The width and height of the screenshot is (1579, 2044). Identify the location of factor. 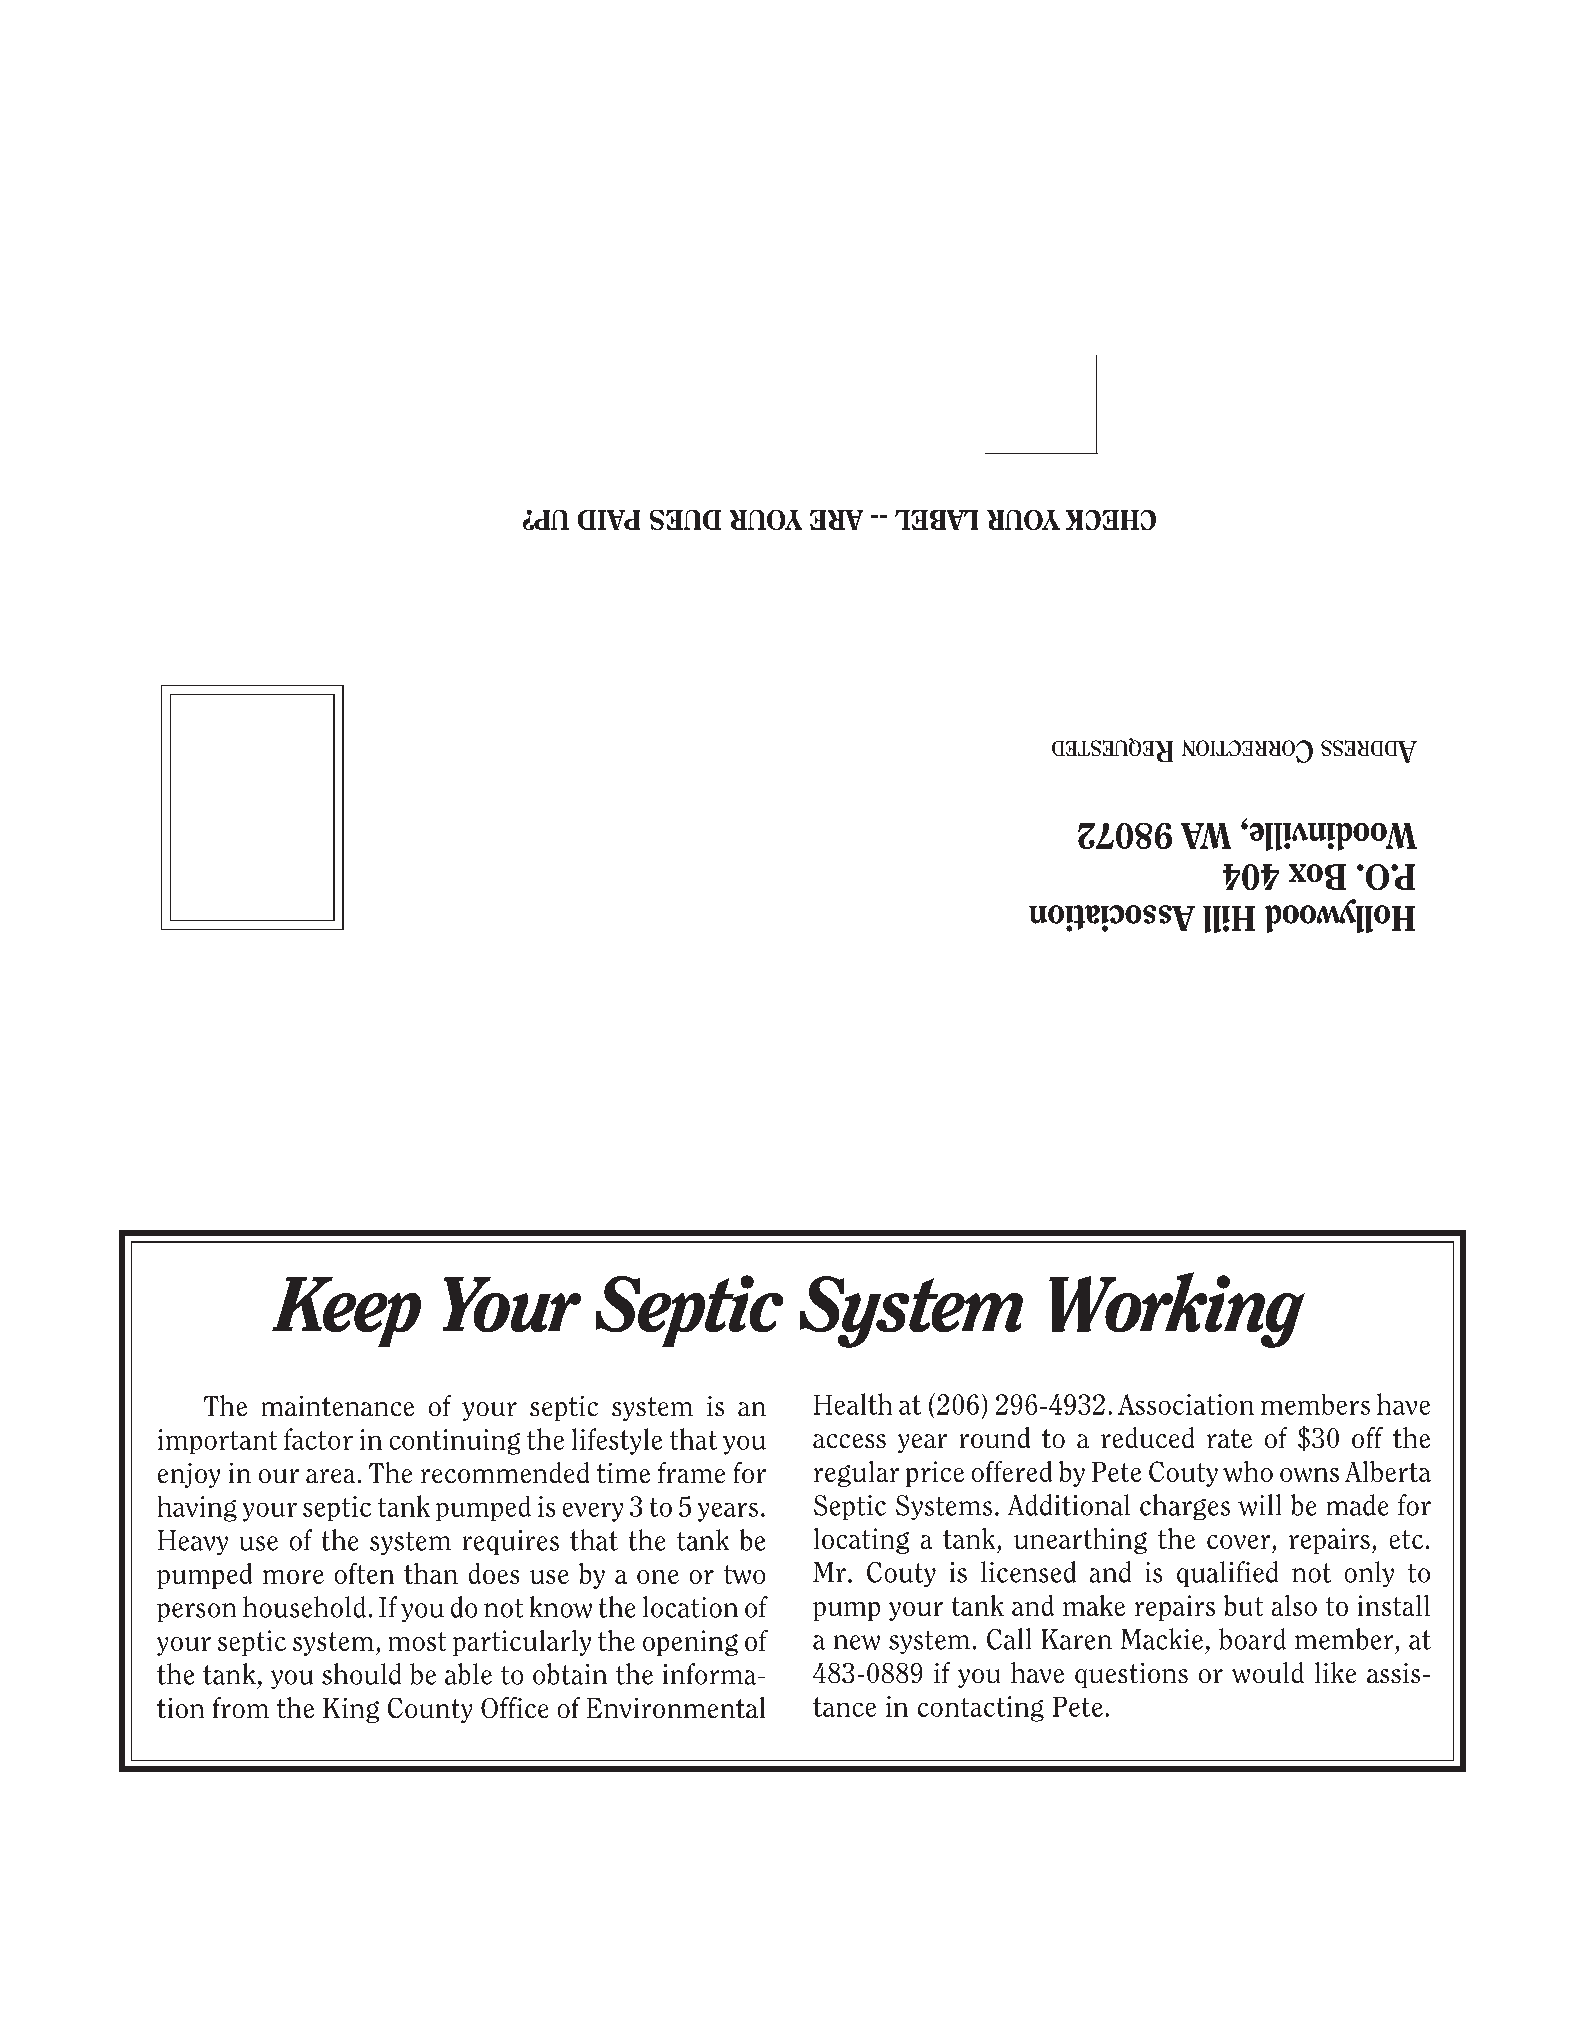
(318, 1439).
